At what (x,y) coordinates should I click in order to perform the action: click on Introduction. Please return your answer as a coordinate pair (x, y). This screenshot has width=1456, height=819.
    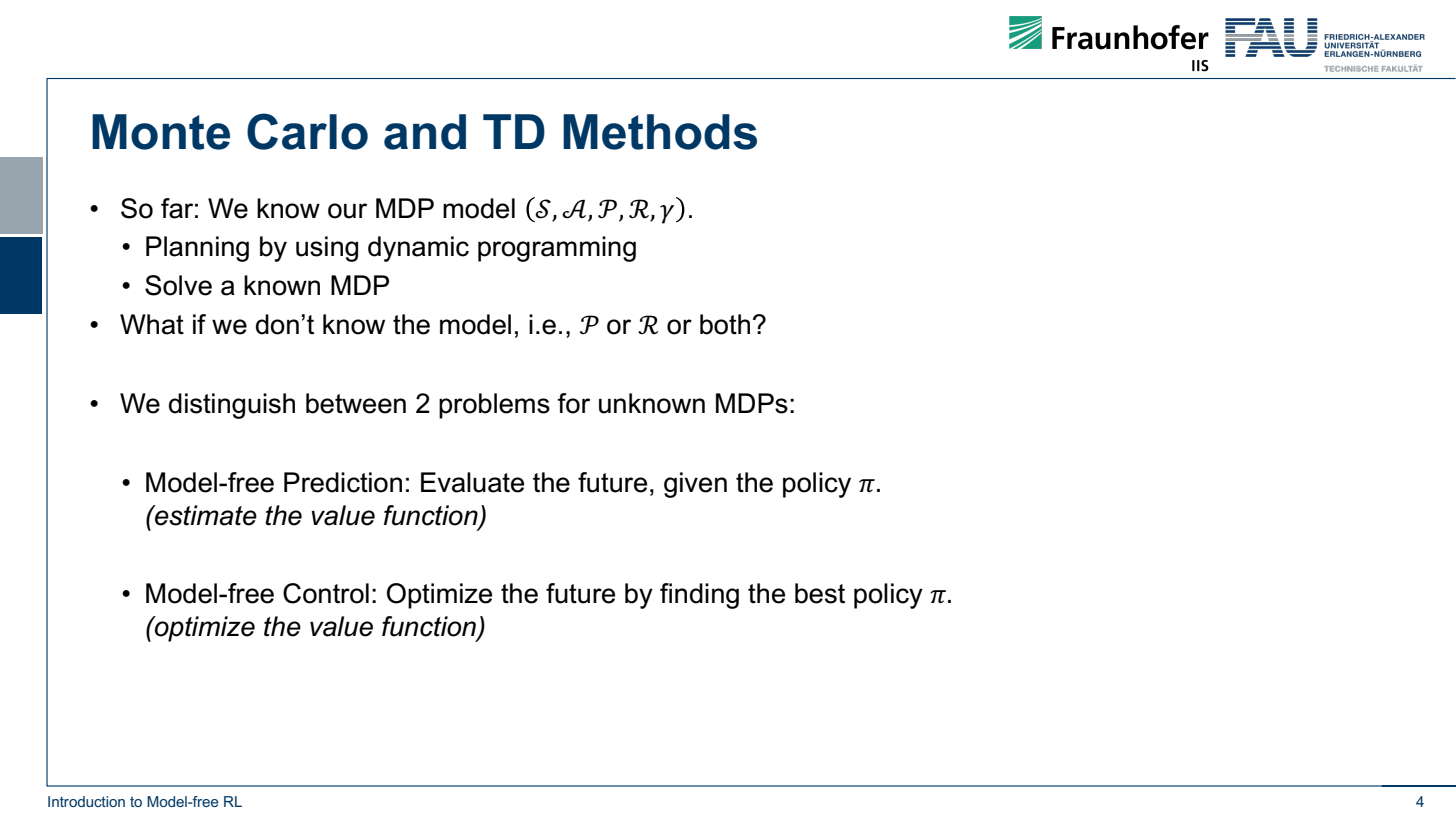
    Looking at the image, I should click on (86, 801).
